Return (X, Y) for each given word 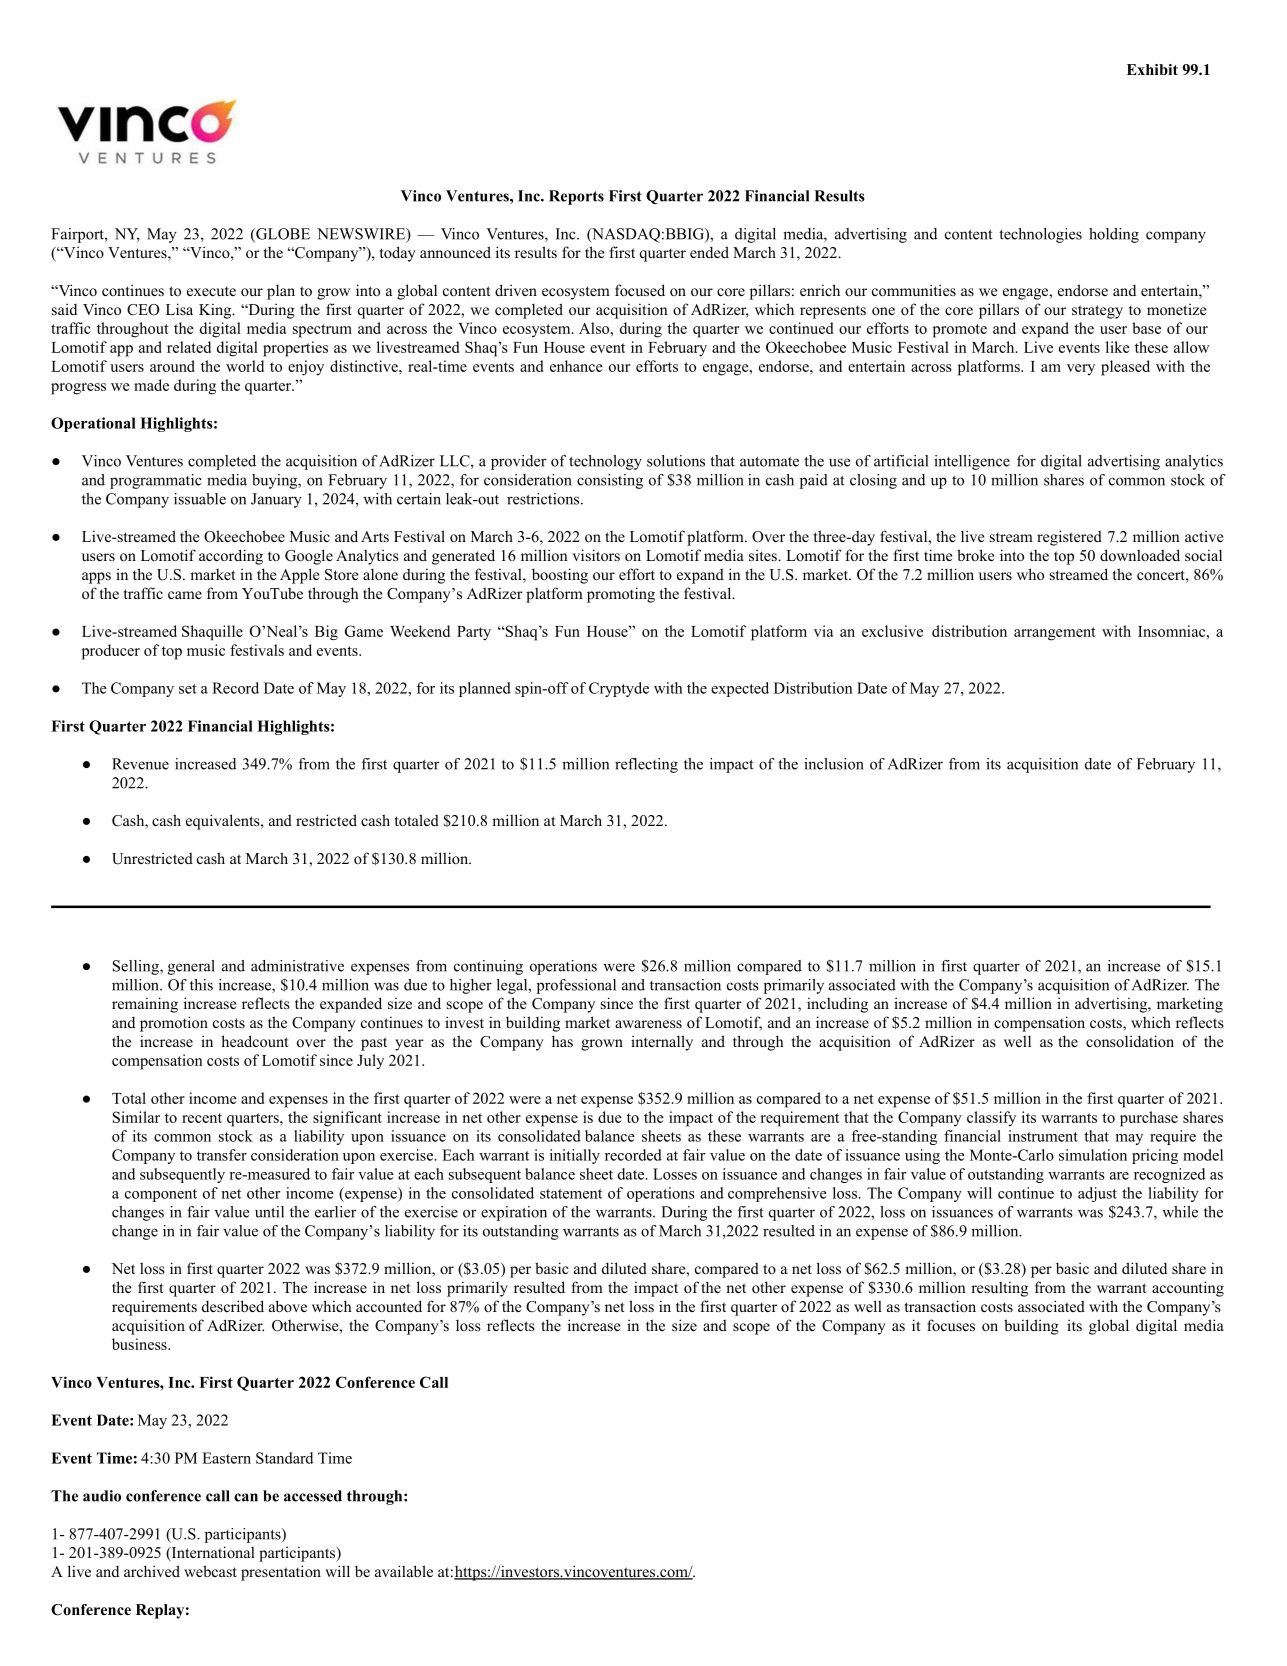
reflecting (646, 765)
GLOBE (282, 235)
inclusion (834, 764)
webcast (210, 1571)
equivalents (224, 822)
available (404, 1571)
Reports (576, 197)
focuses (951, 1325)
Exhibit (1152, 69)
